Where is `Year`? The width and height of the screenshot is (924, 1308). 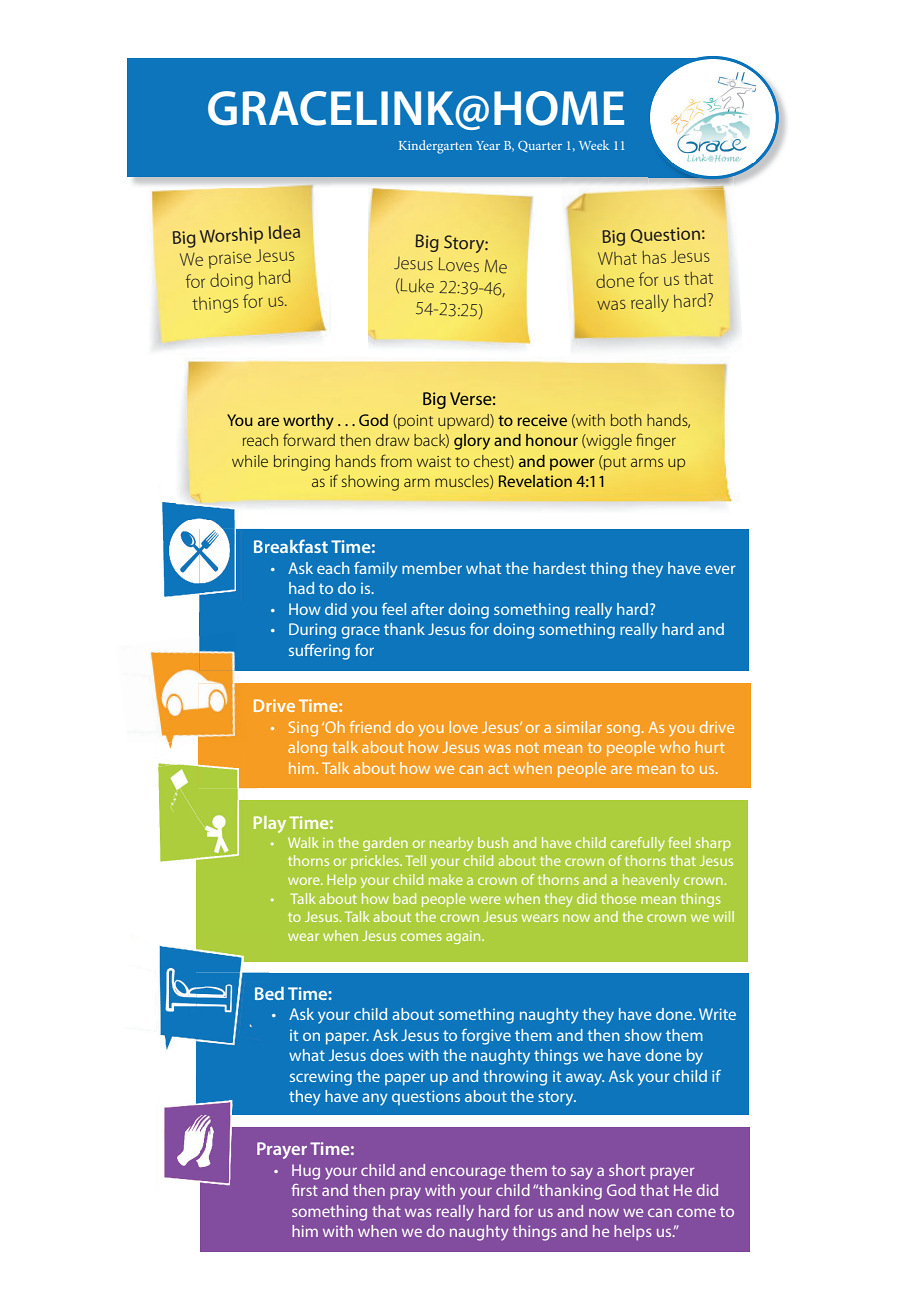 Year is located at coordinates (488, 145).
